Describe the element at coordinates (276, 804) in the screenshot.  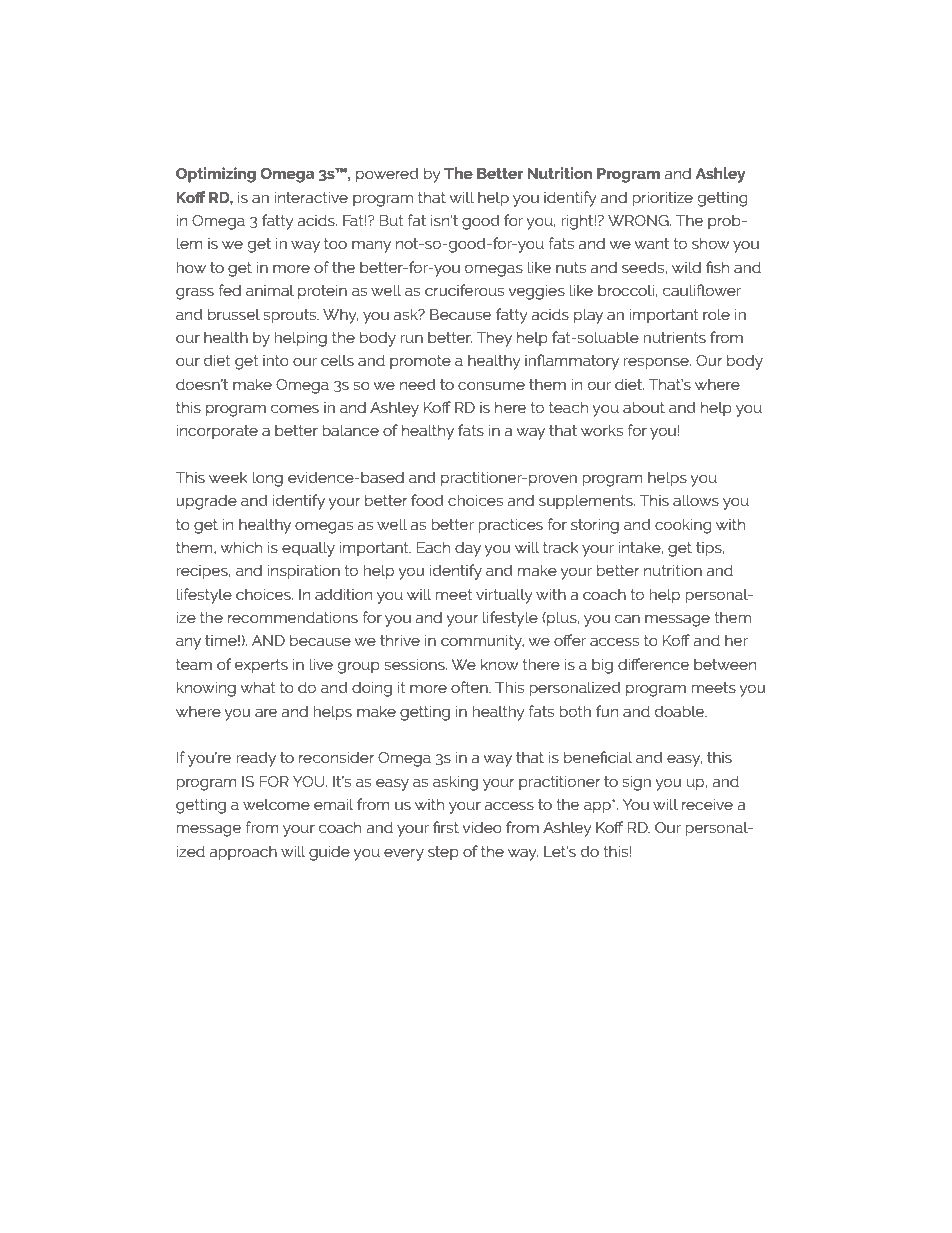
I see `welcome` at that location.
